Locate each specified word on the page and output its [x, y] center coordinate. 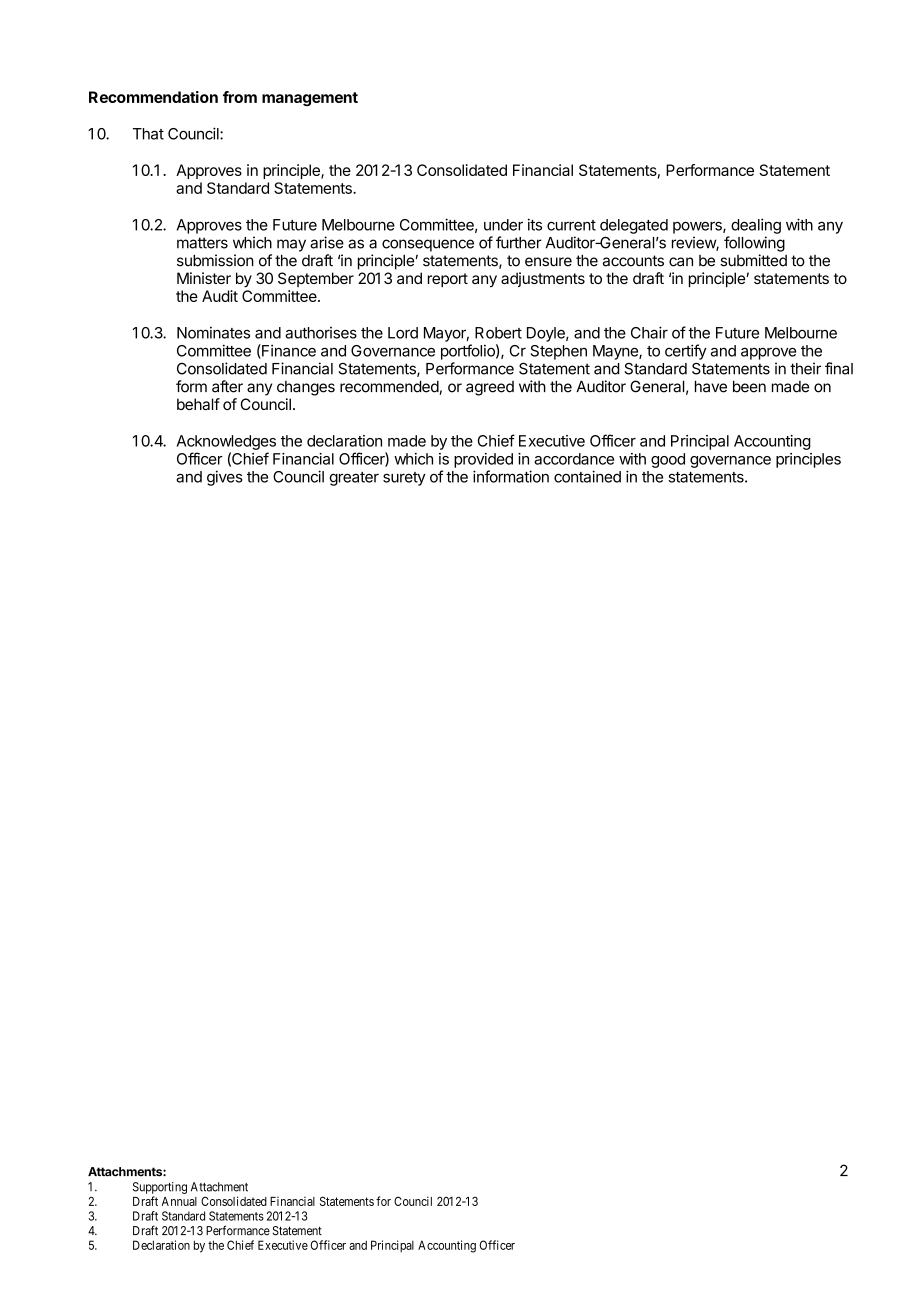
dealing [756, 226]
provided [483, 460]
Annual [179, 1201]
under [503, 225]
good [668, 460]
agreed [490, 388]
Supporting [160, 1188]
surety [404, 479]
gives [225, 478]
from [240, 97]
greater [354, 479]
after [227, 386]
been [749, 386]
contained [587, 476]
